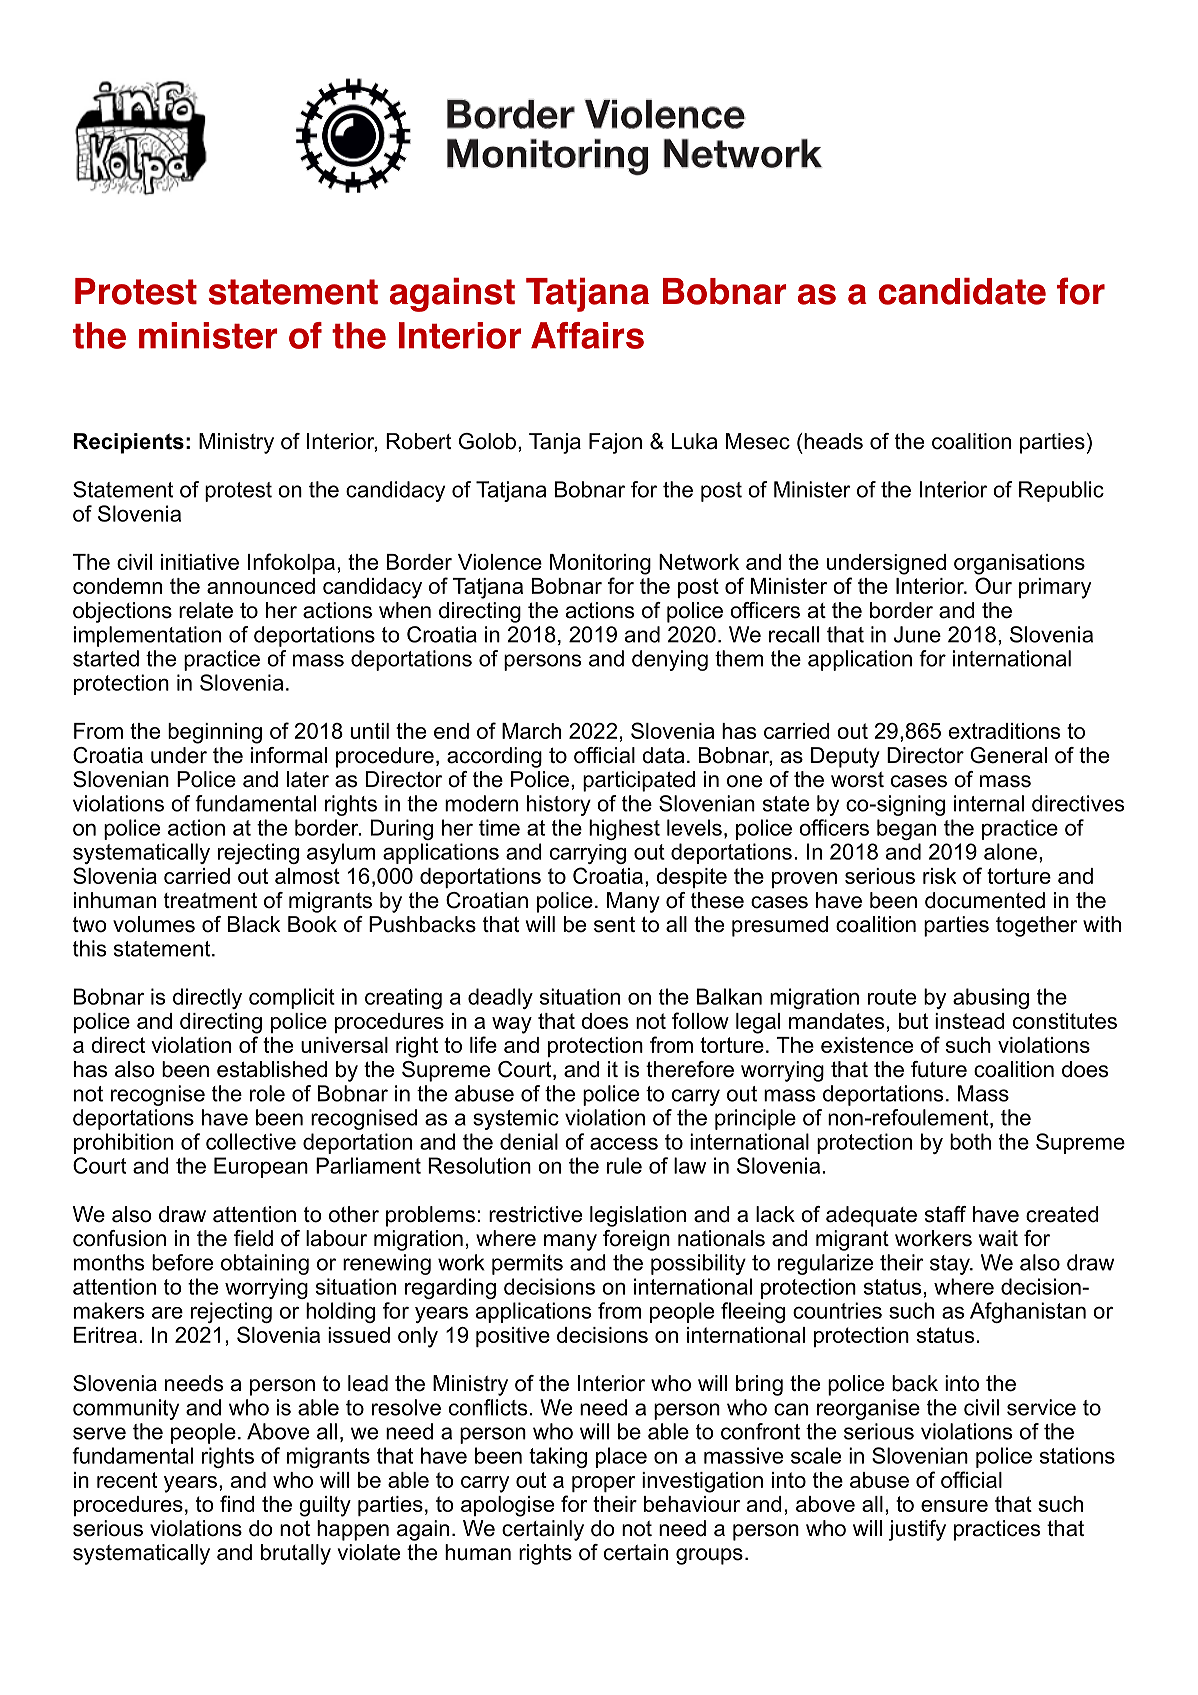 This image has height=1695, width=1198. I want to click on Recipients, so click(129, 443).
